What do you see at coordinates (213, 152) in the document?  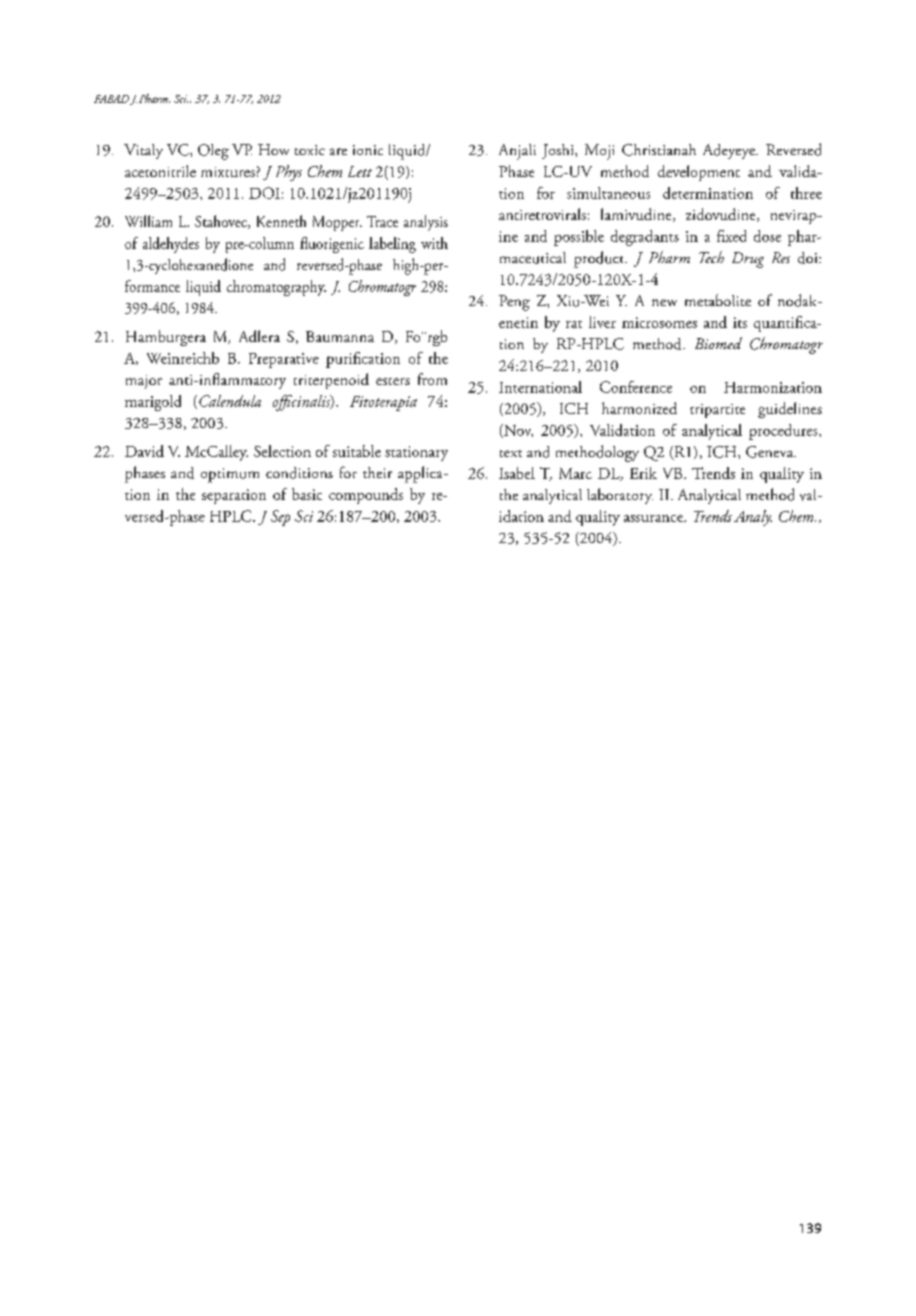 I see `Oleg` at bounding box center [213, 152].
